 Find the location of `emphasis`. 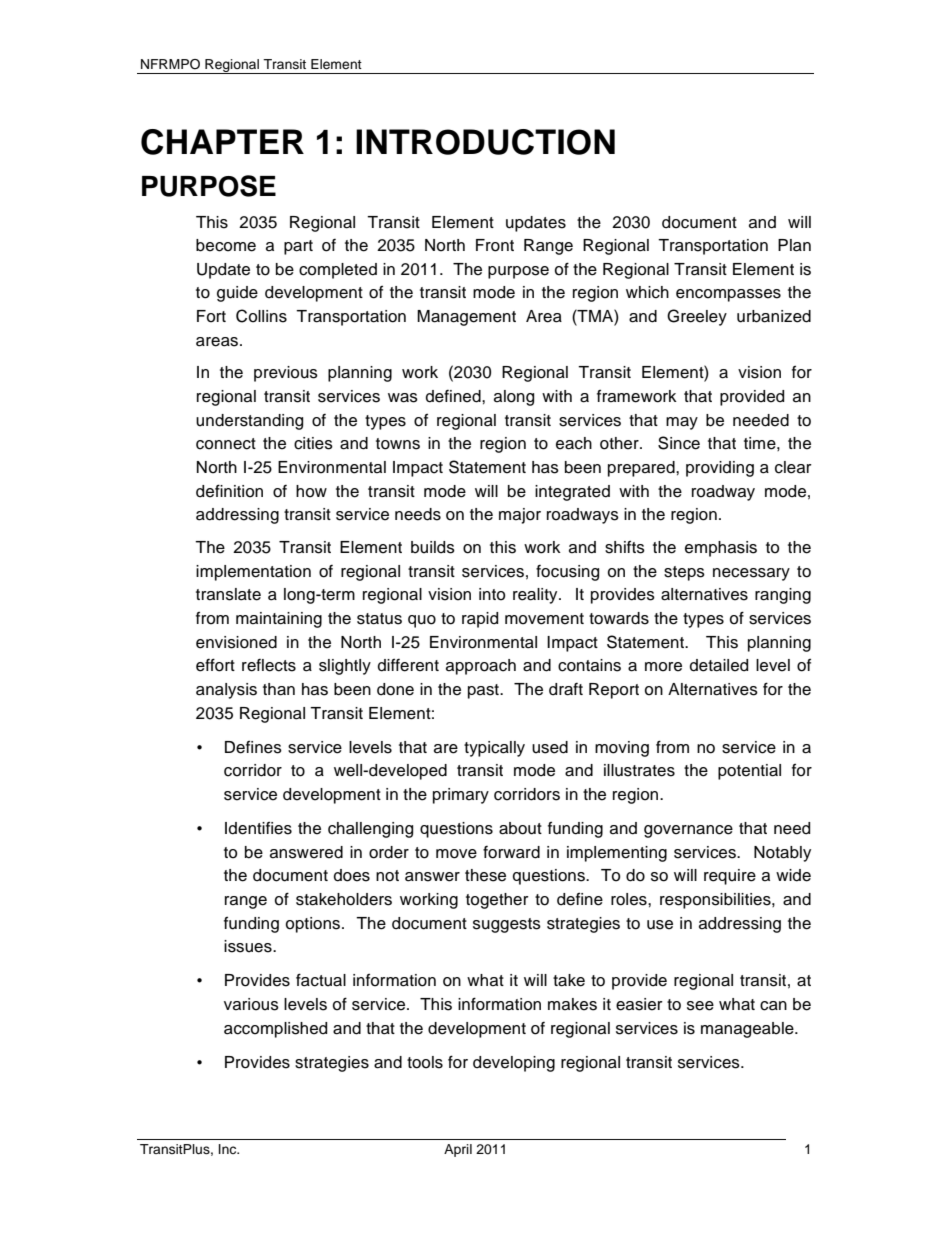

emphasis is located at coordinates (721, 549).
